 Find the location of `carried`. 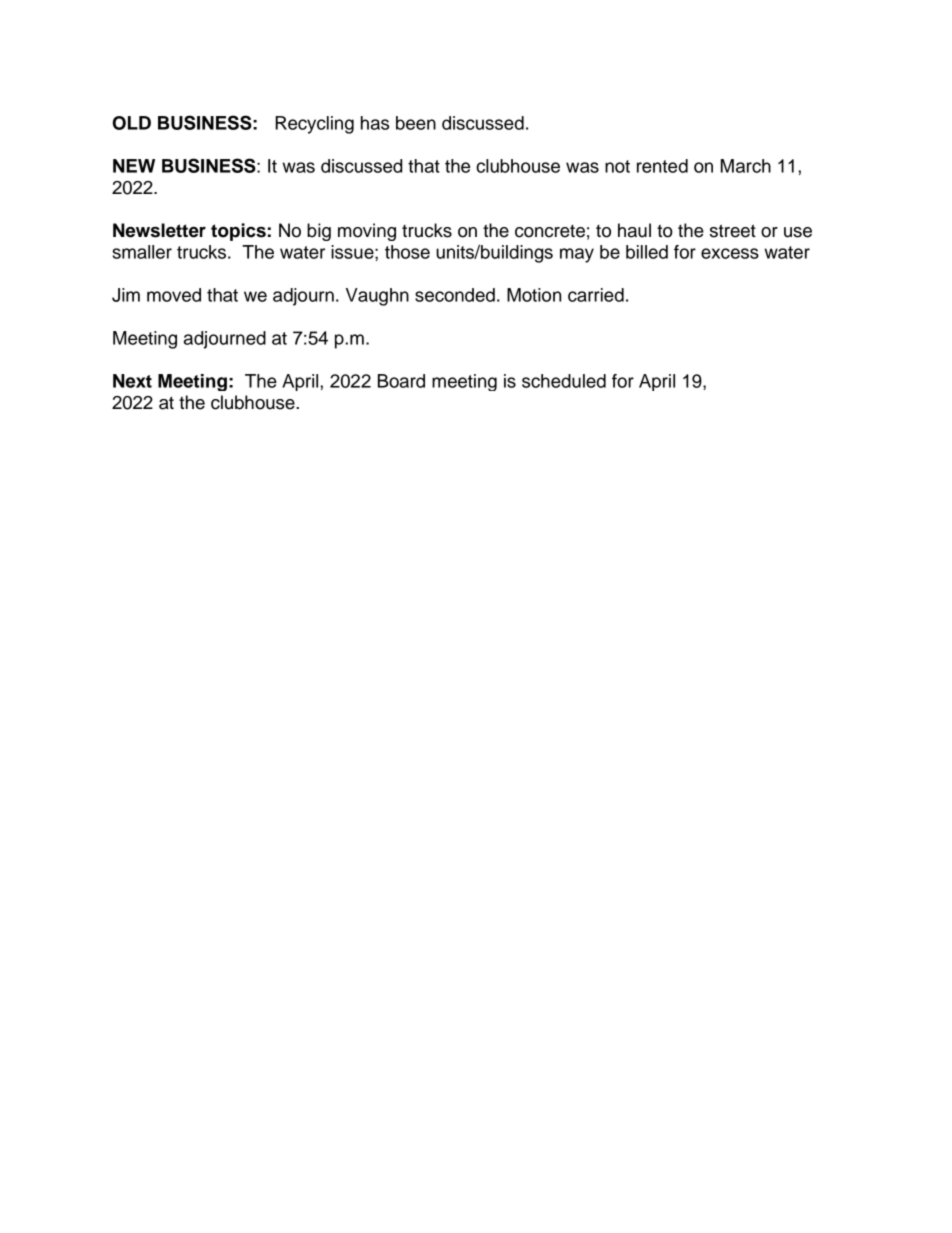

carried is located at coordinates (596, 295).
